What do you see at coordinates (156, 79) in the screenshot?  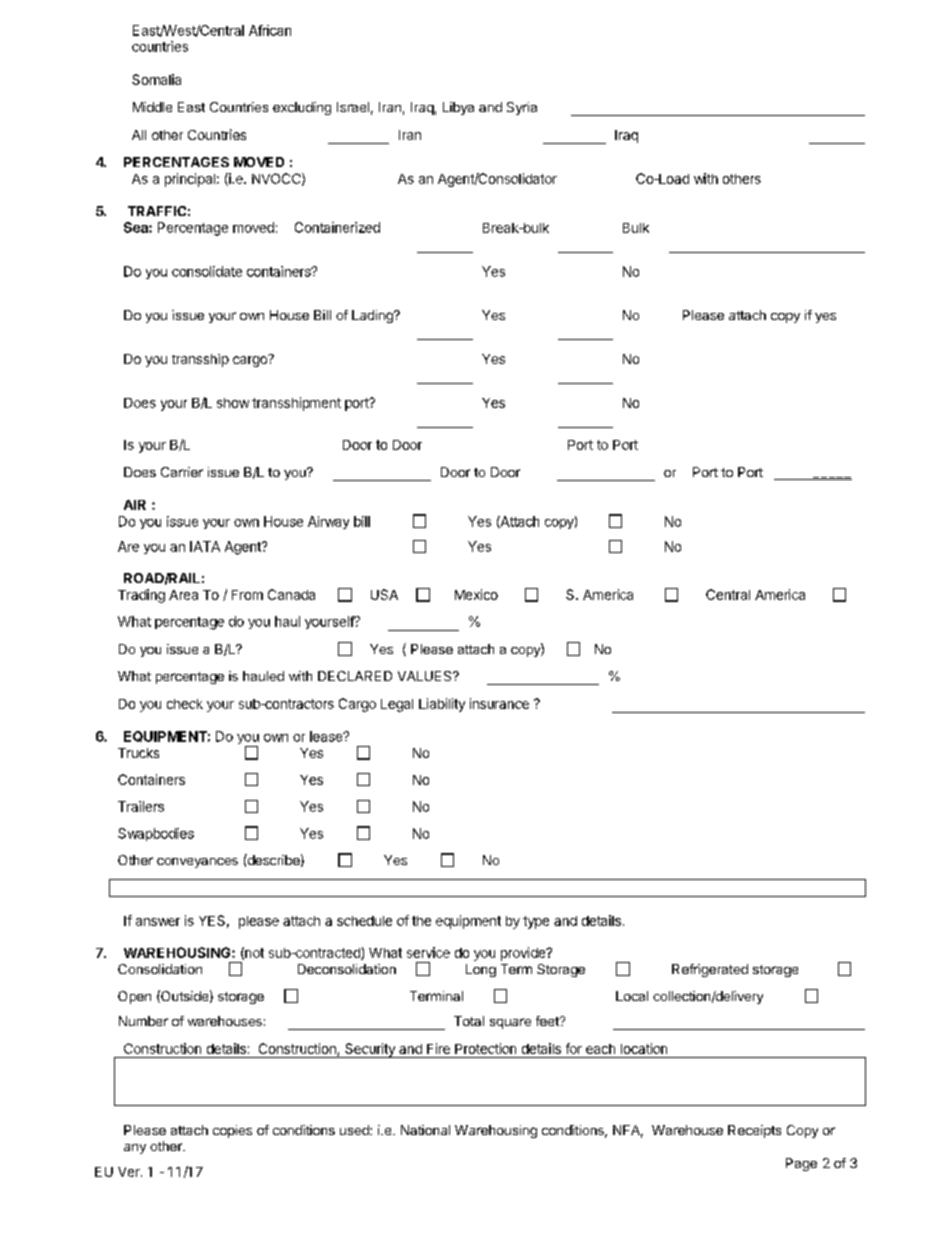 I see `Somalia` at bounding box center [156, 79].
